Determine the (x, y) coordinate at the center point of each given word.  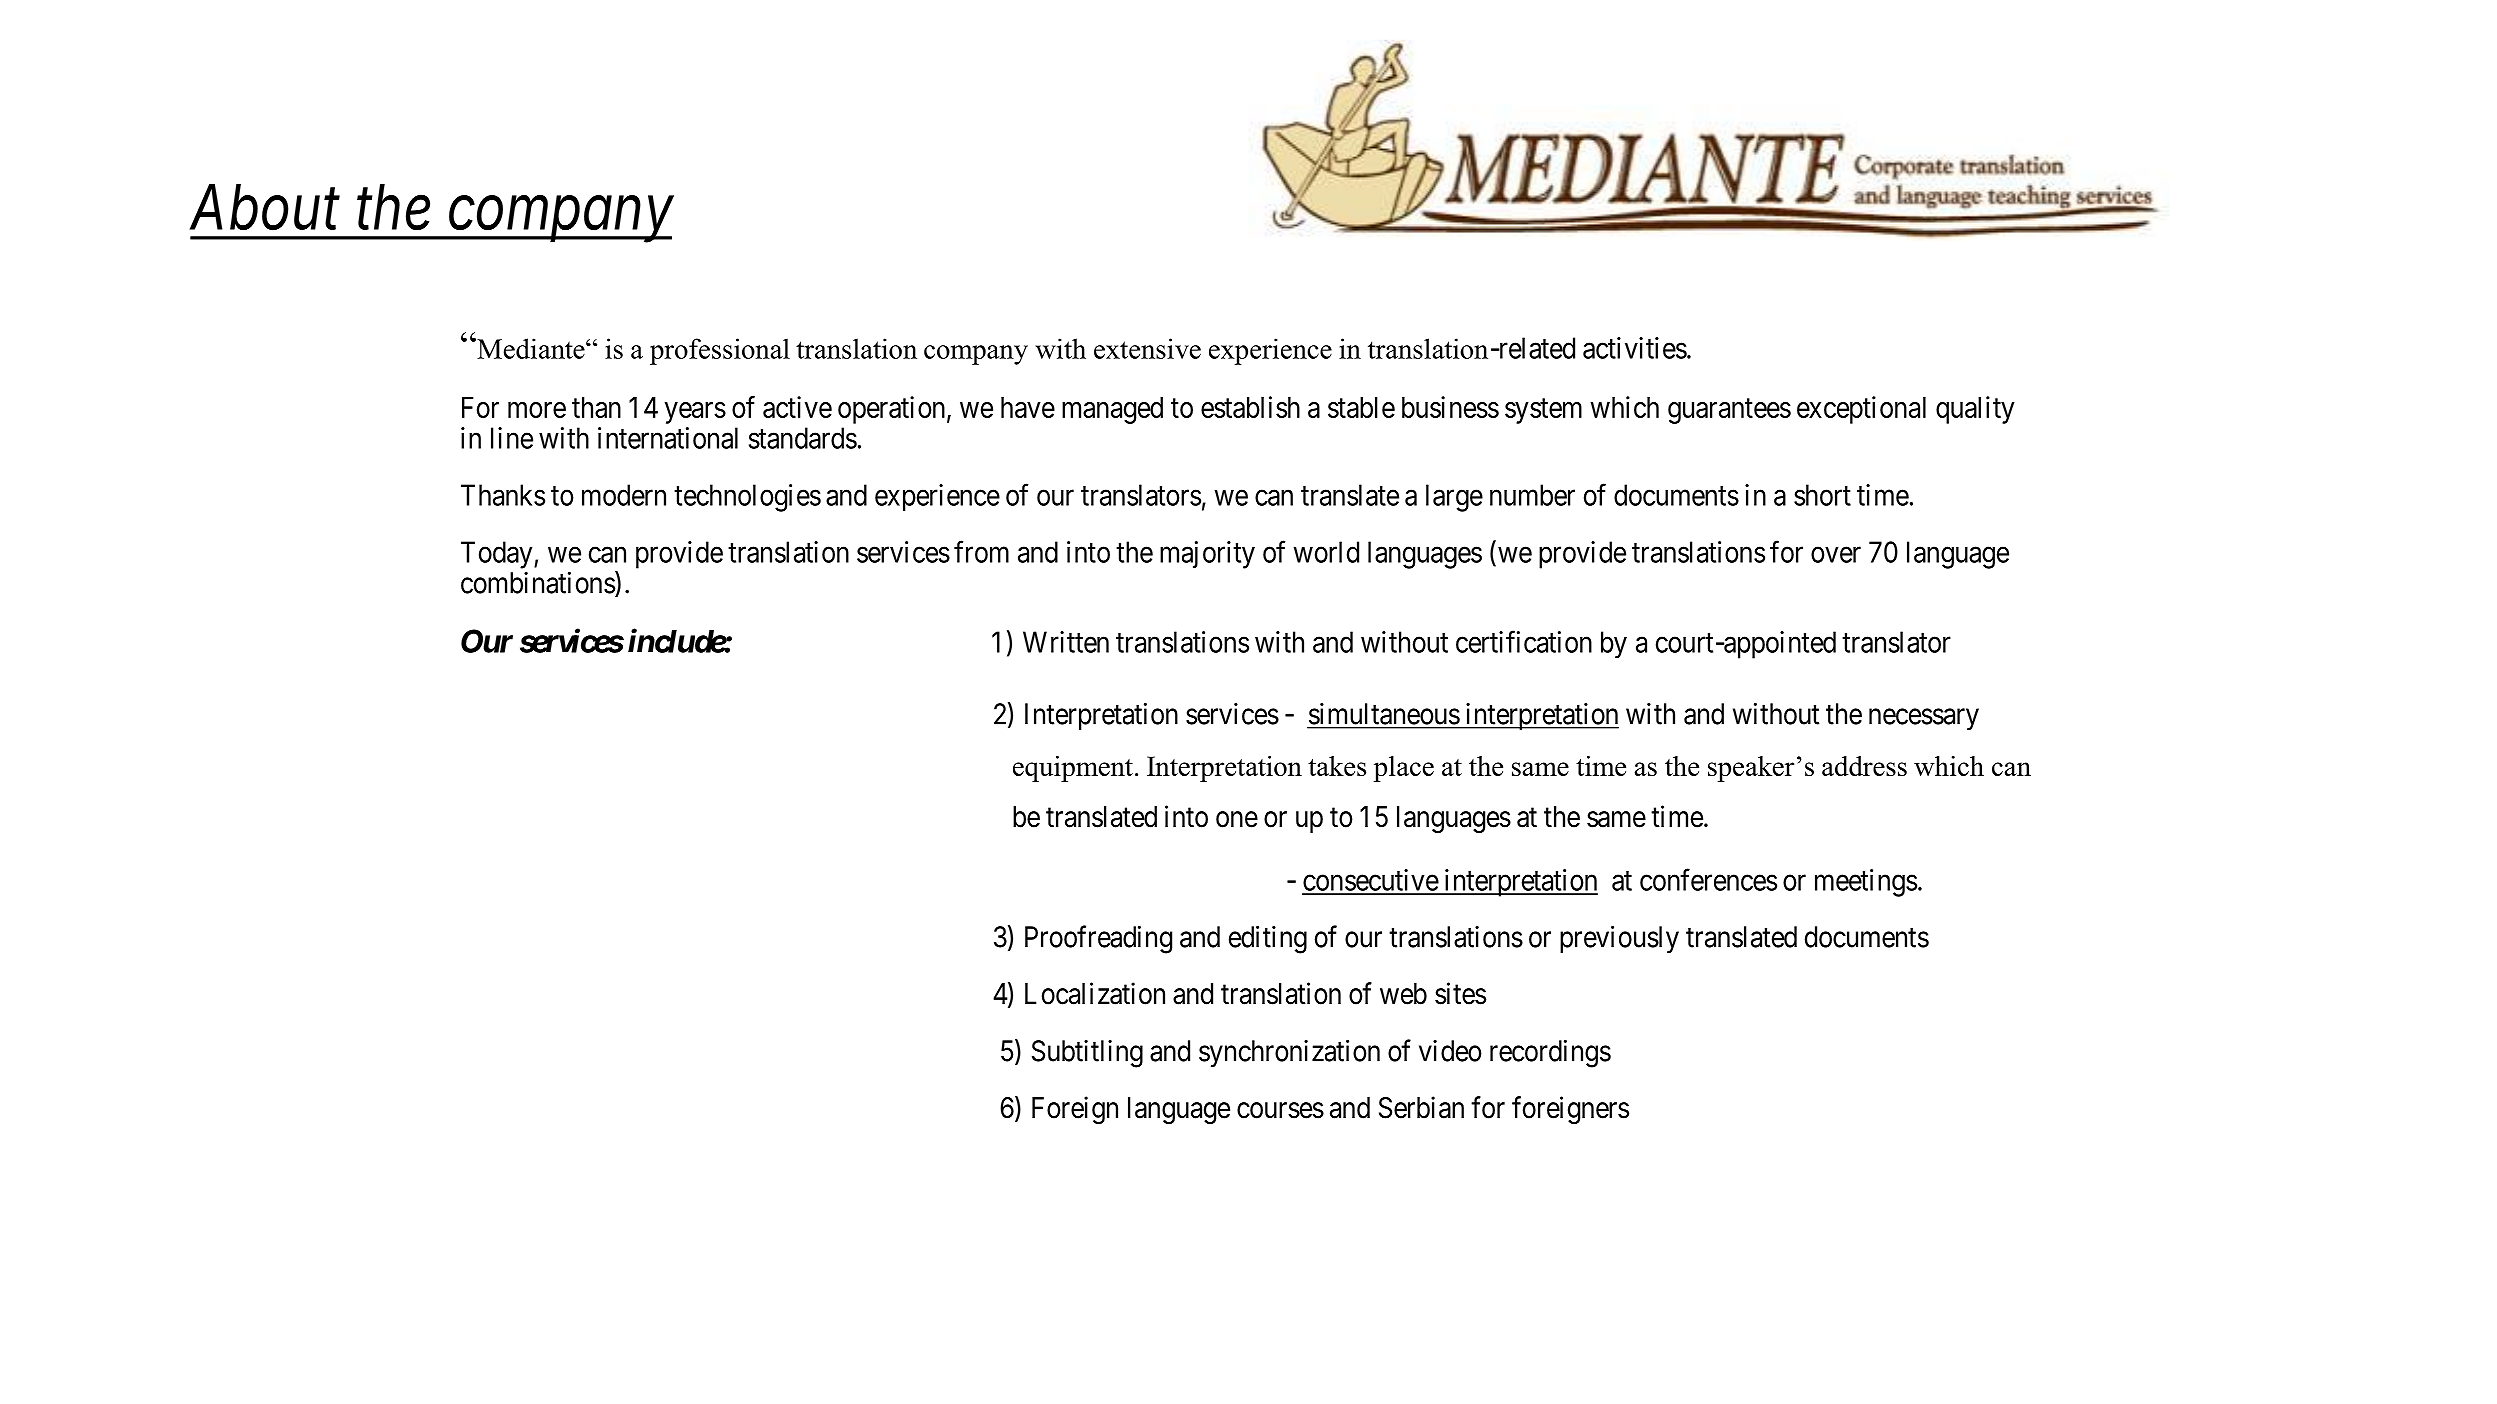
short (1822, 495)
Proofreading (1098, 939)
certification (1524, 641)
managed (1112, 410)
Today (498, 555)
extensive (1147, 348)
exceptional (1861, 410)
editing (1268, 939)
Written (1066, 642)
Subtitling (1087, 1054)
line (512, 438)
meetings (1866, 883)
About (264, 207)
